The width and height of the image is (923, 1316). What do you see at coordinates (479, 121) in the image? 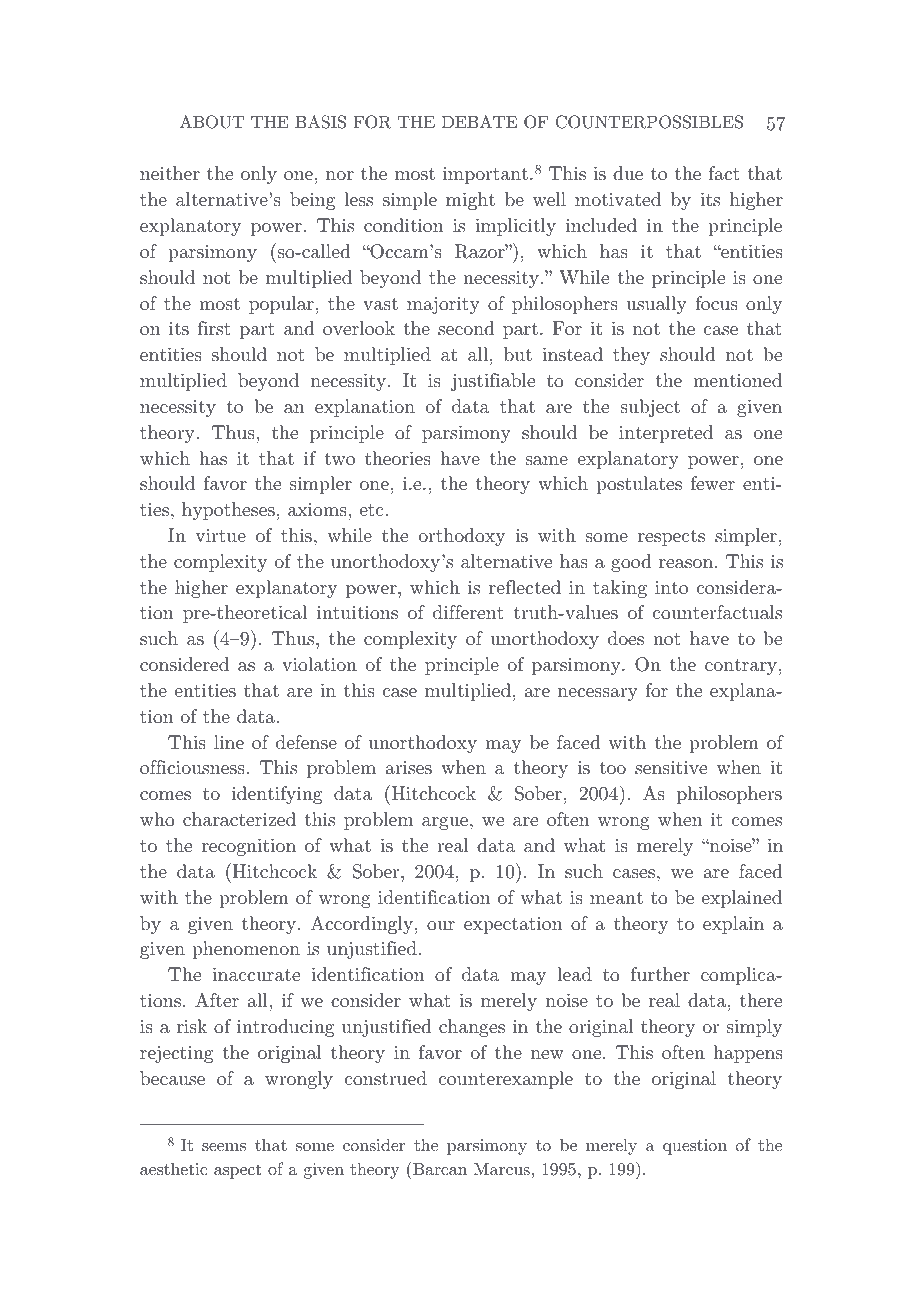
I see `DEBATE` at bounding box center [479, 121].
